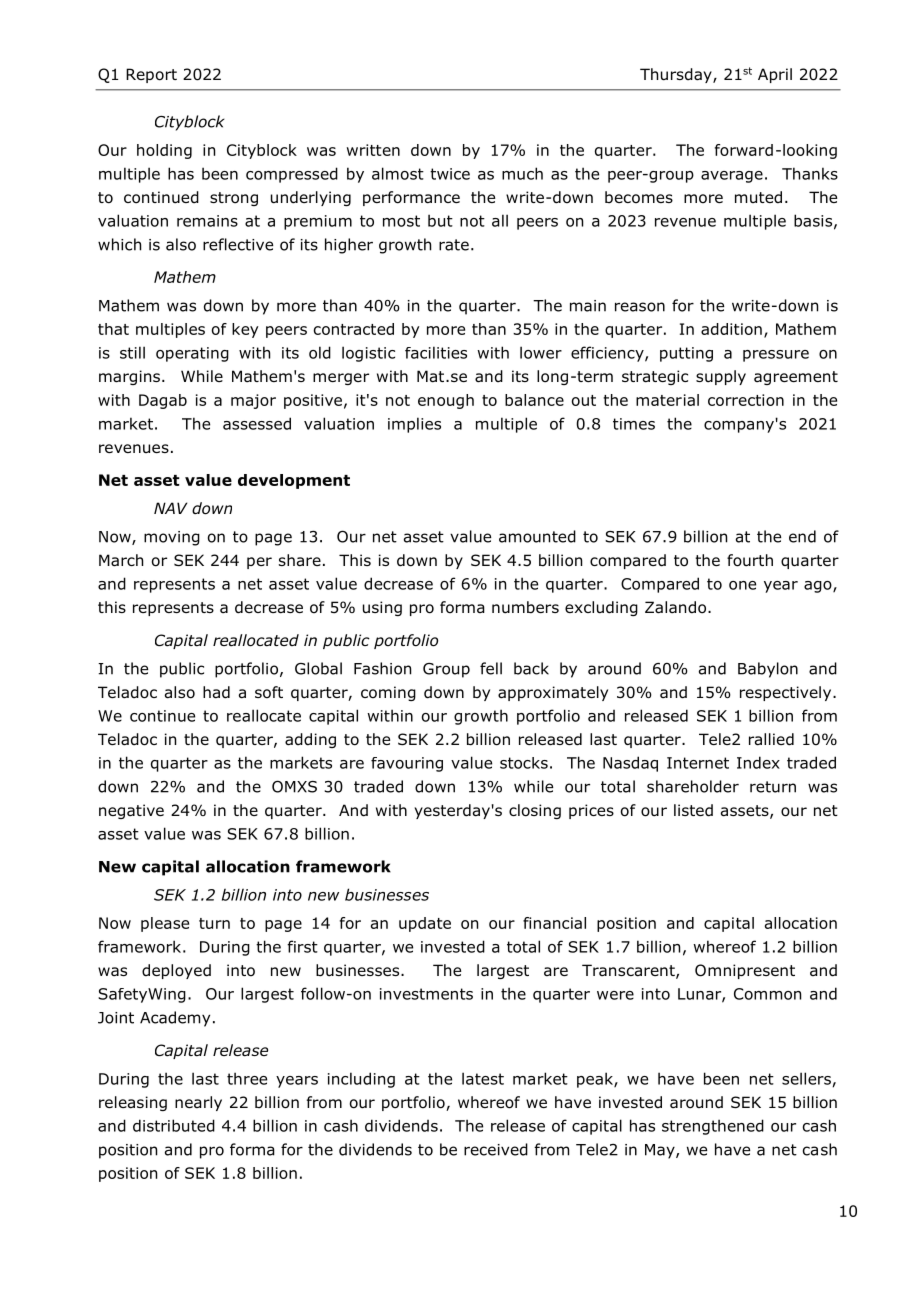 The height and width of the screenshot is (1308, 924). What do you see at coordinates (758, 762) in the screenshot?
I see `Index` at bounding box center [758, 762].
